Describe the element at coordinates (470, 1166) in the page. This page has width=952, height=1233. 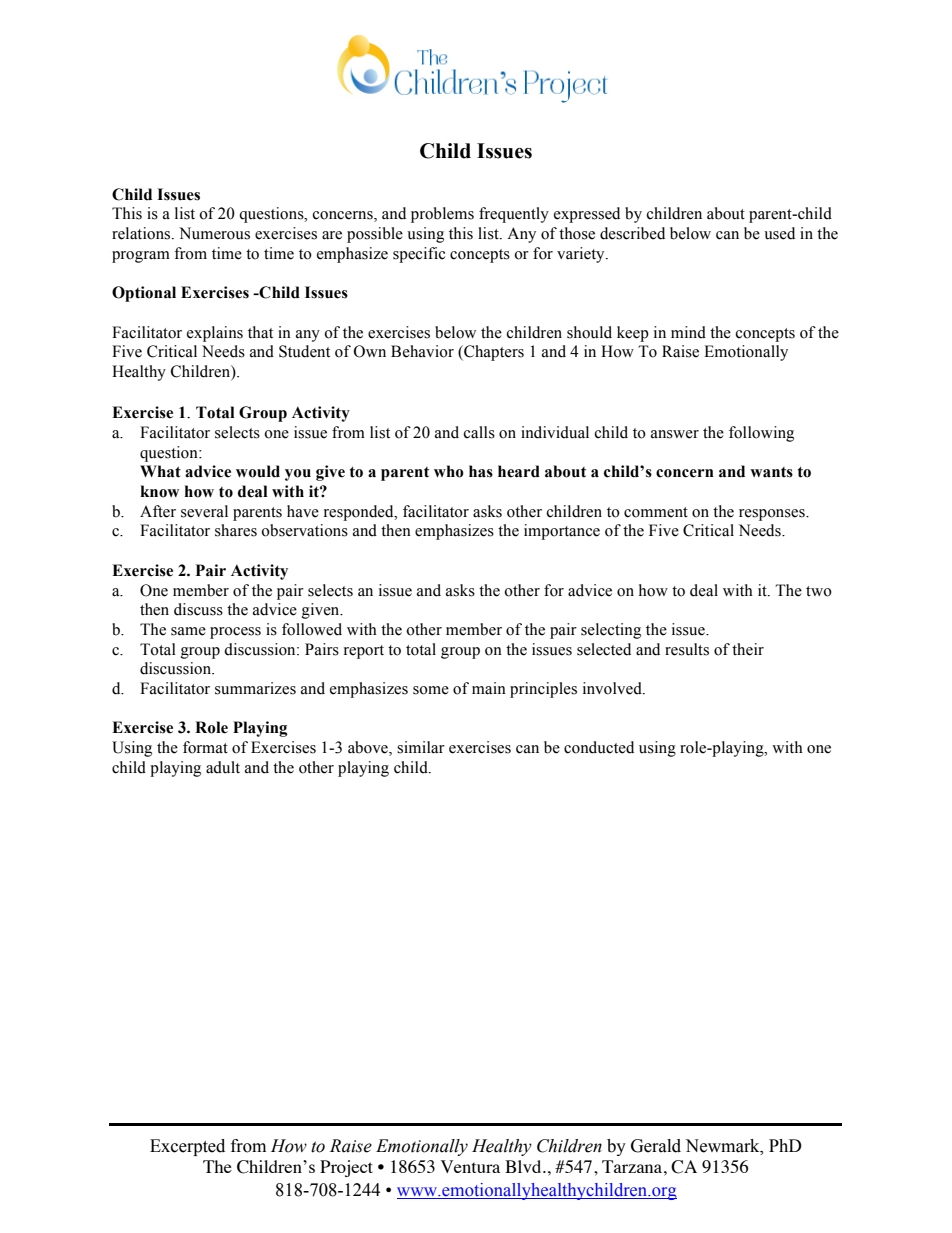
I see `Ventura` at that location.
